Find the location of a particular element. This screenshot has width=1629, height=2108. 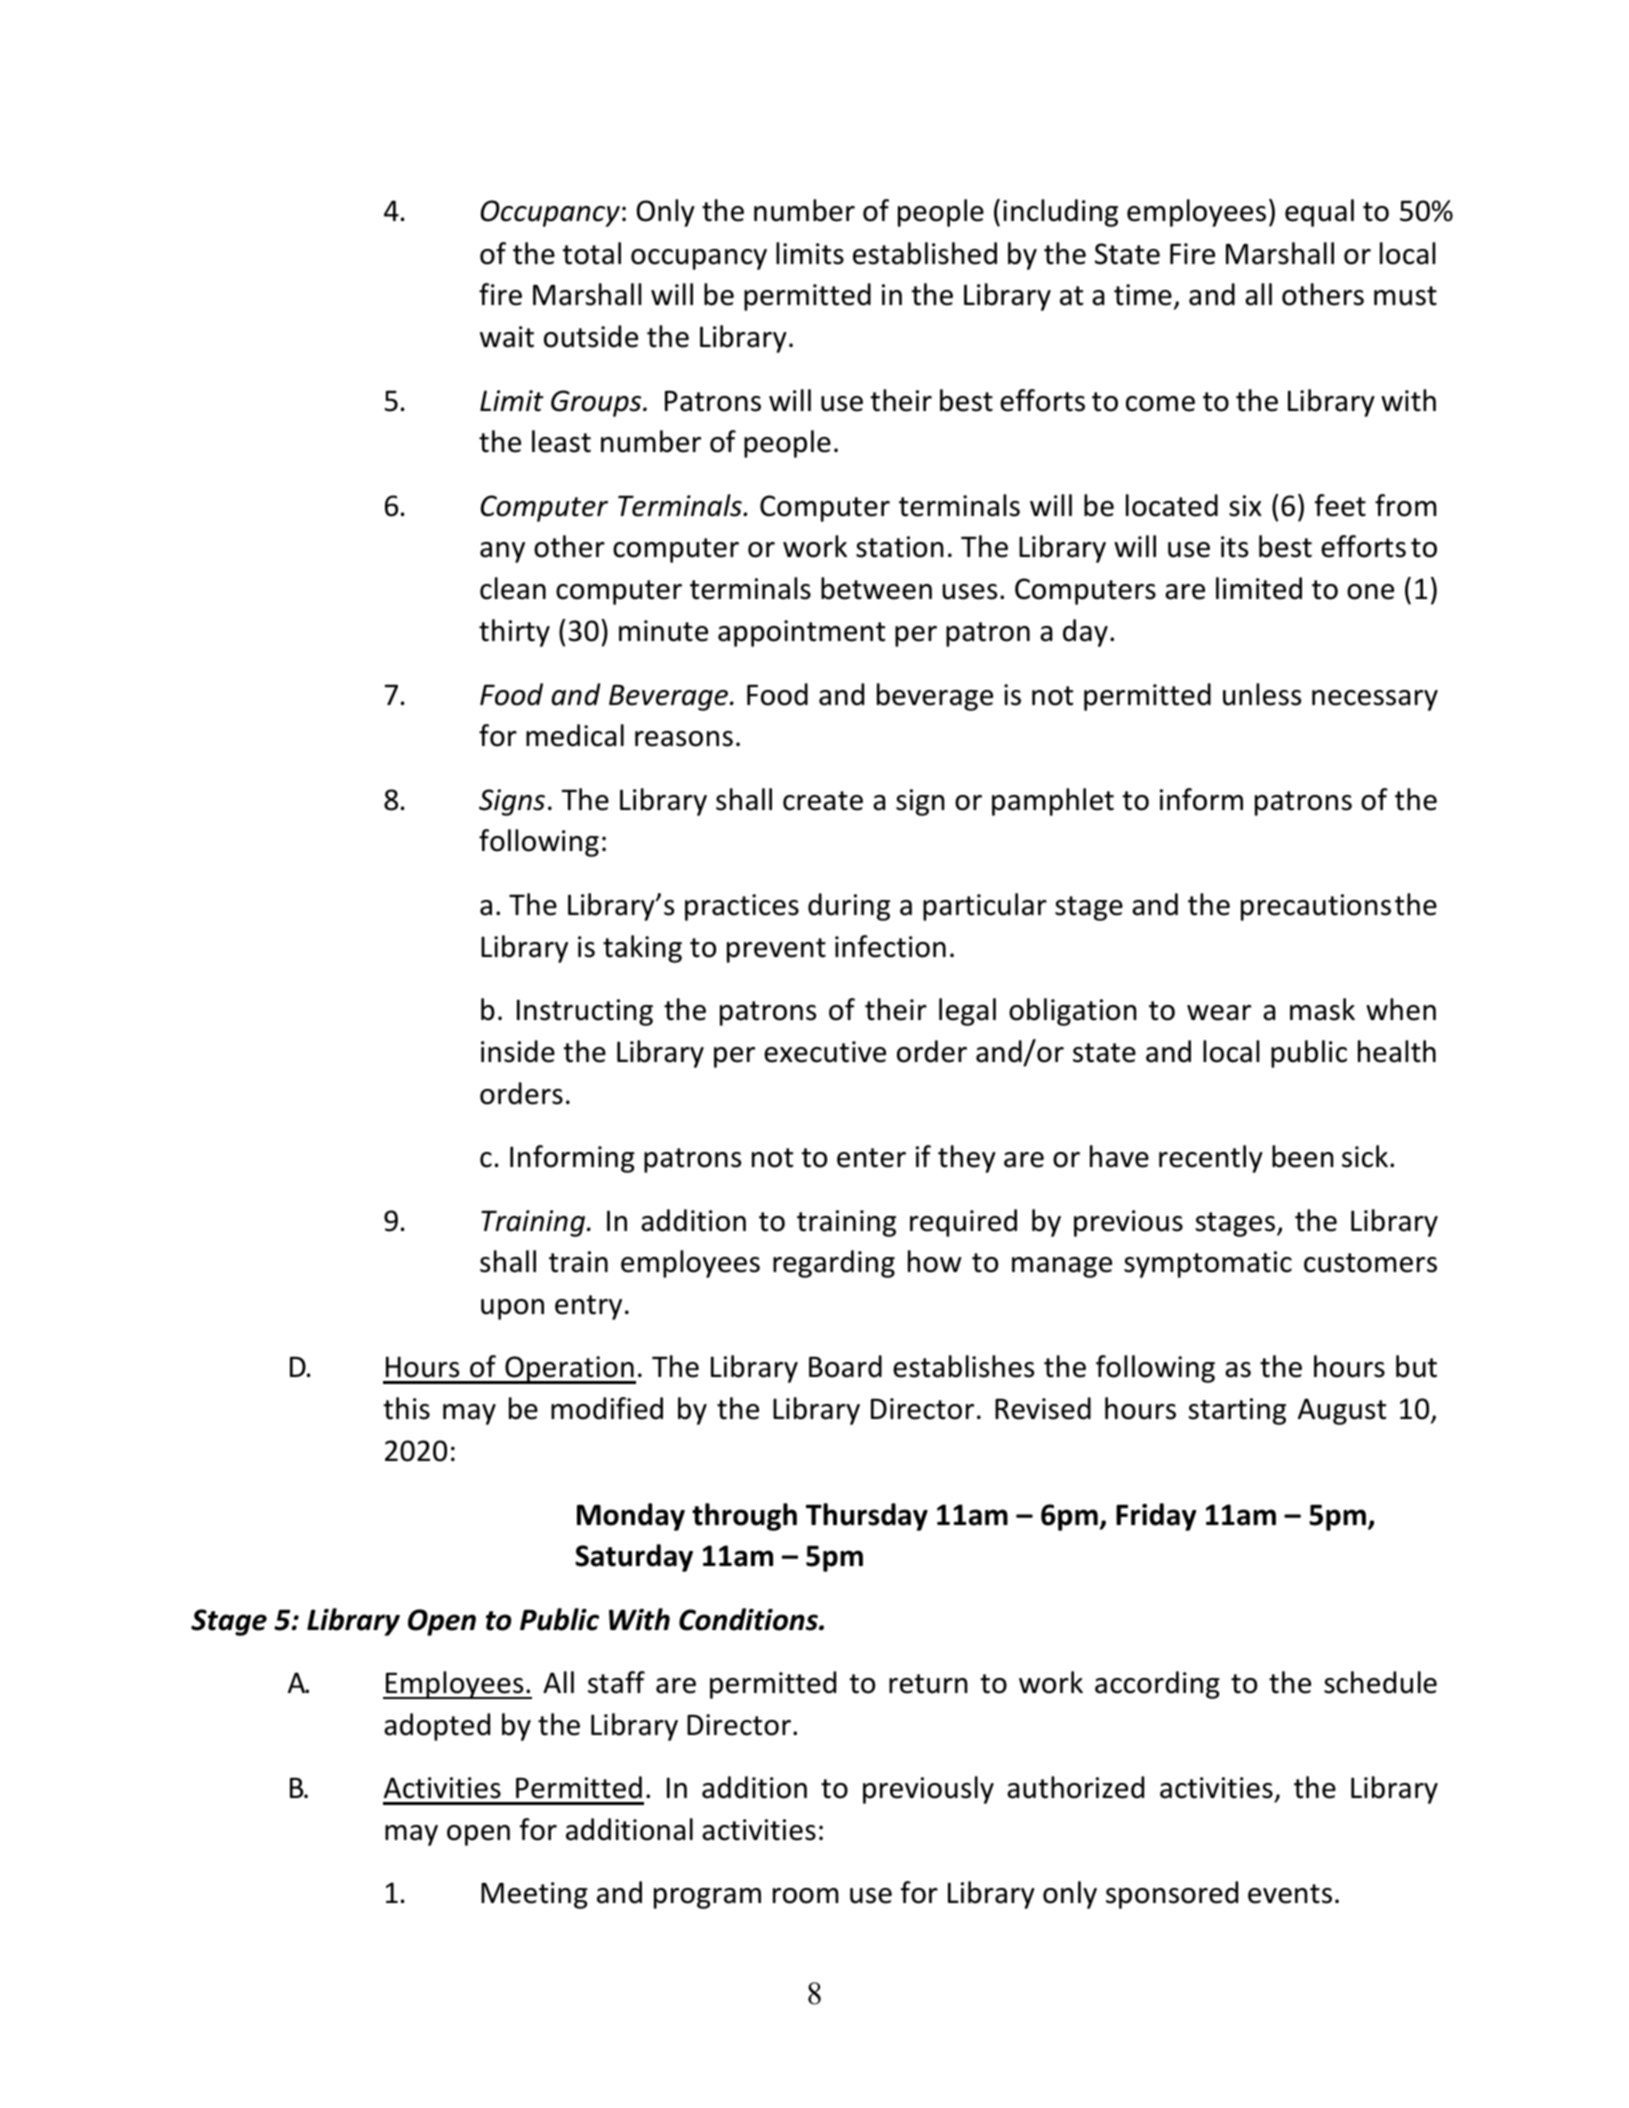

mask is located at coordinates (1322, 1009).
